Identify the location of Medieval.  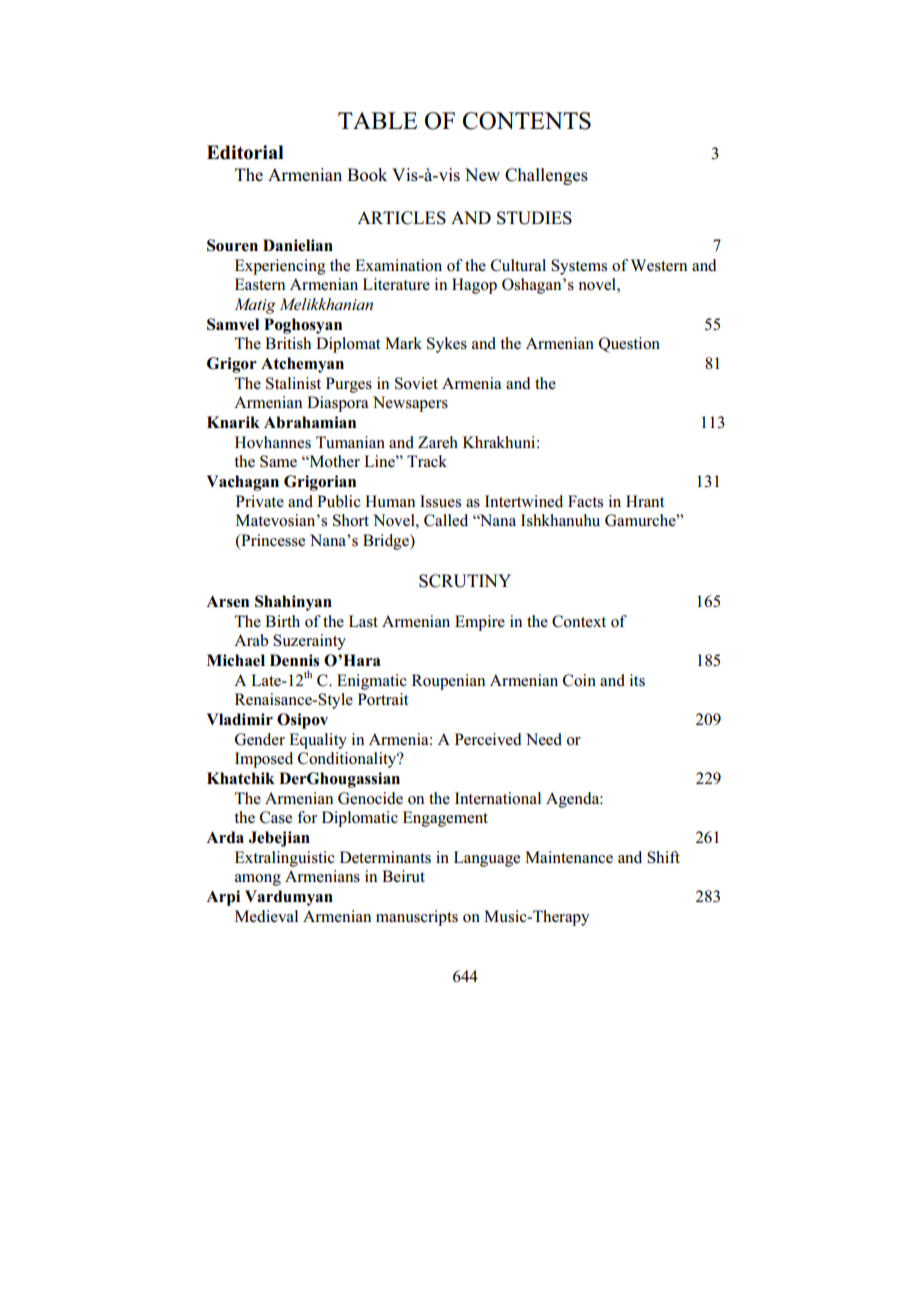
(266, 916).
